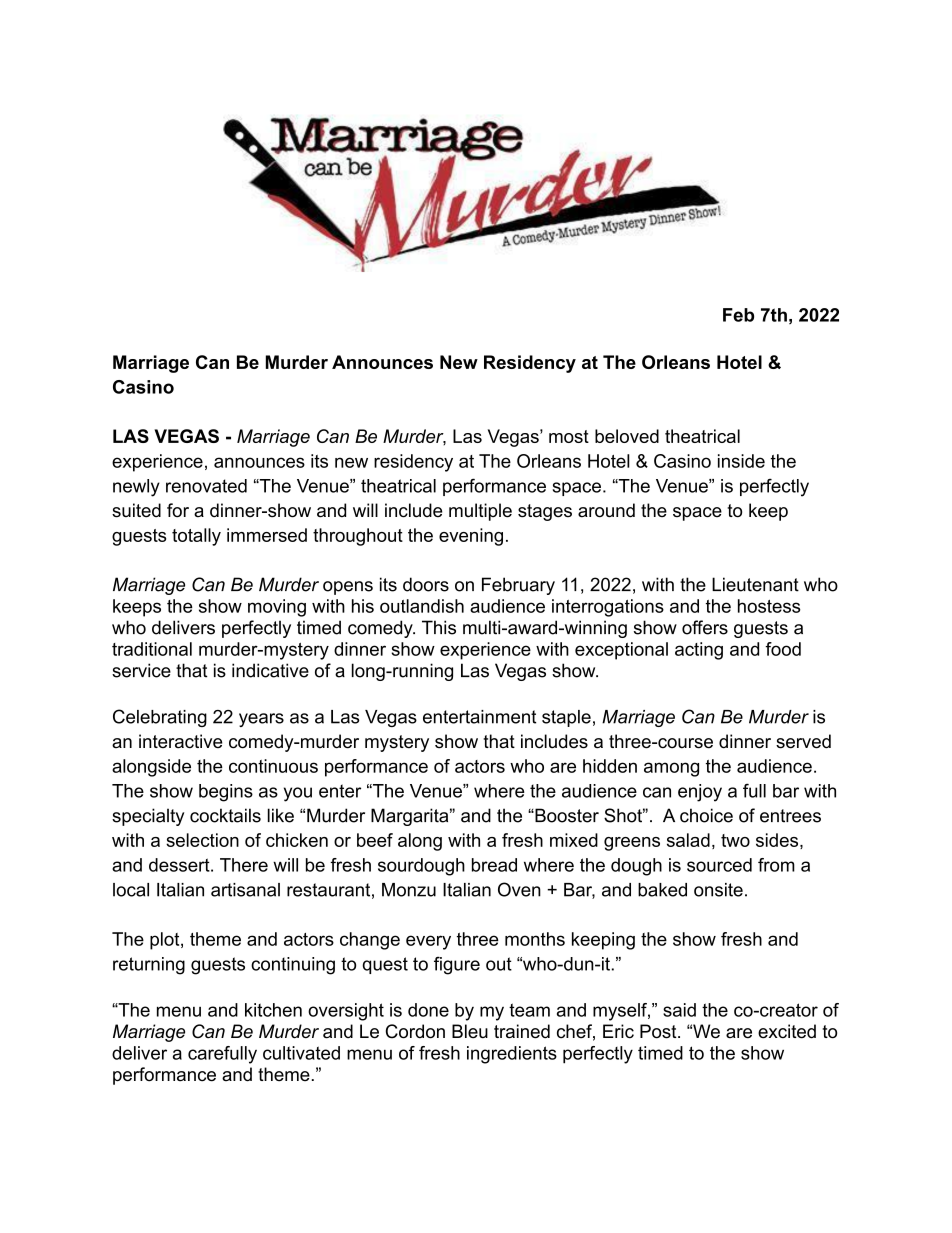 The image size is (952, 1233). Describe the element at coordinates (439, 627) in the image. I see `This` at that location.
